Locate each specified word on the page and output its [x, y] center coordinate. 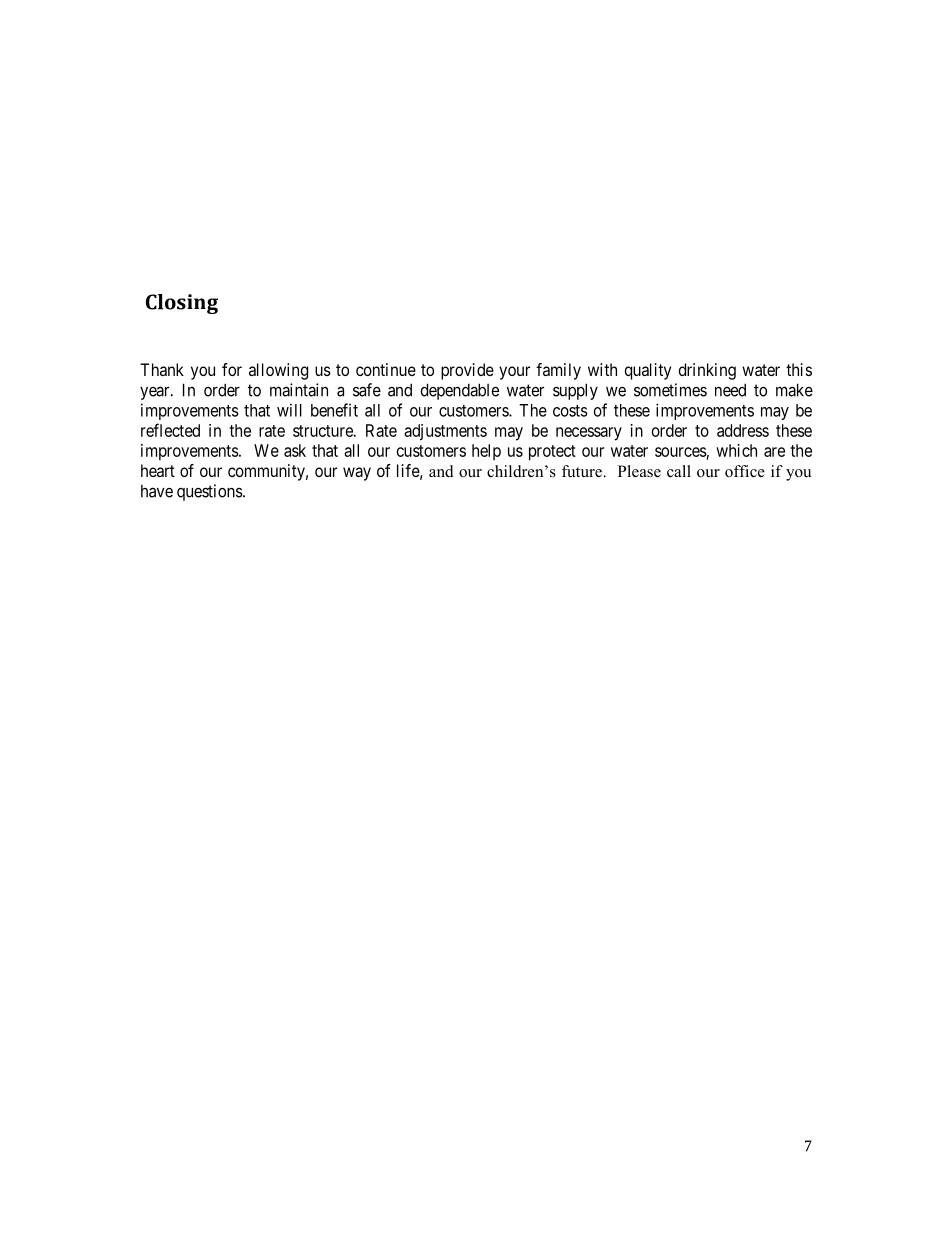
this [799, 369]
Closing [182, 304]
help [486, 452]
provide [467, 371]
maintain [299, 390]
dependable [460, 391]
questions [210, 492]
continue [386, 369]
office [745, 471]
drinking [707, 371]
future [583, 471]
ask [295, 450]
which [736, 450]
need [730, 390]
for [232, 369]
